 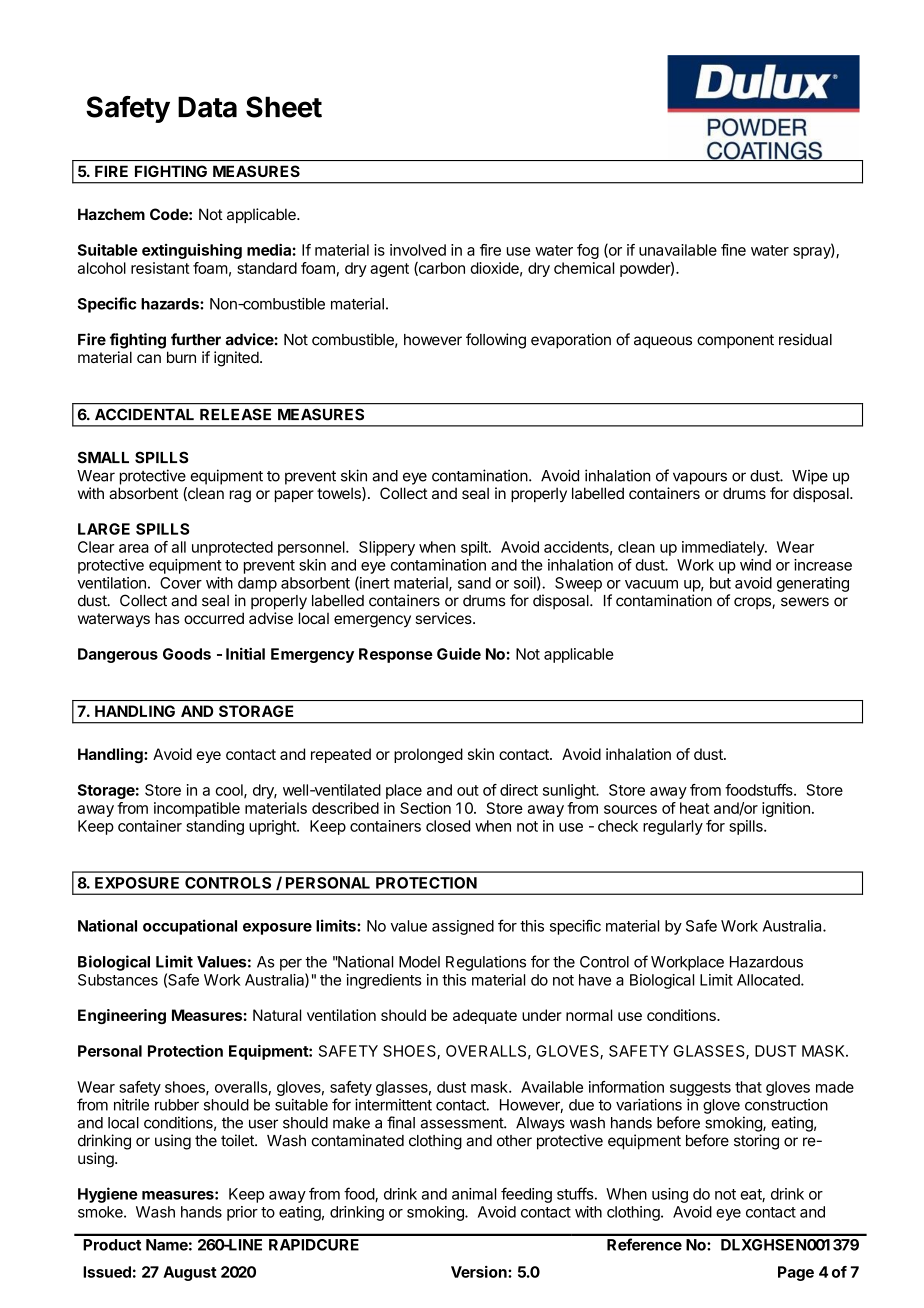 I want to click on Goods, so click(x=187, y=654).
